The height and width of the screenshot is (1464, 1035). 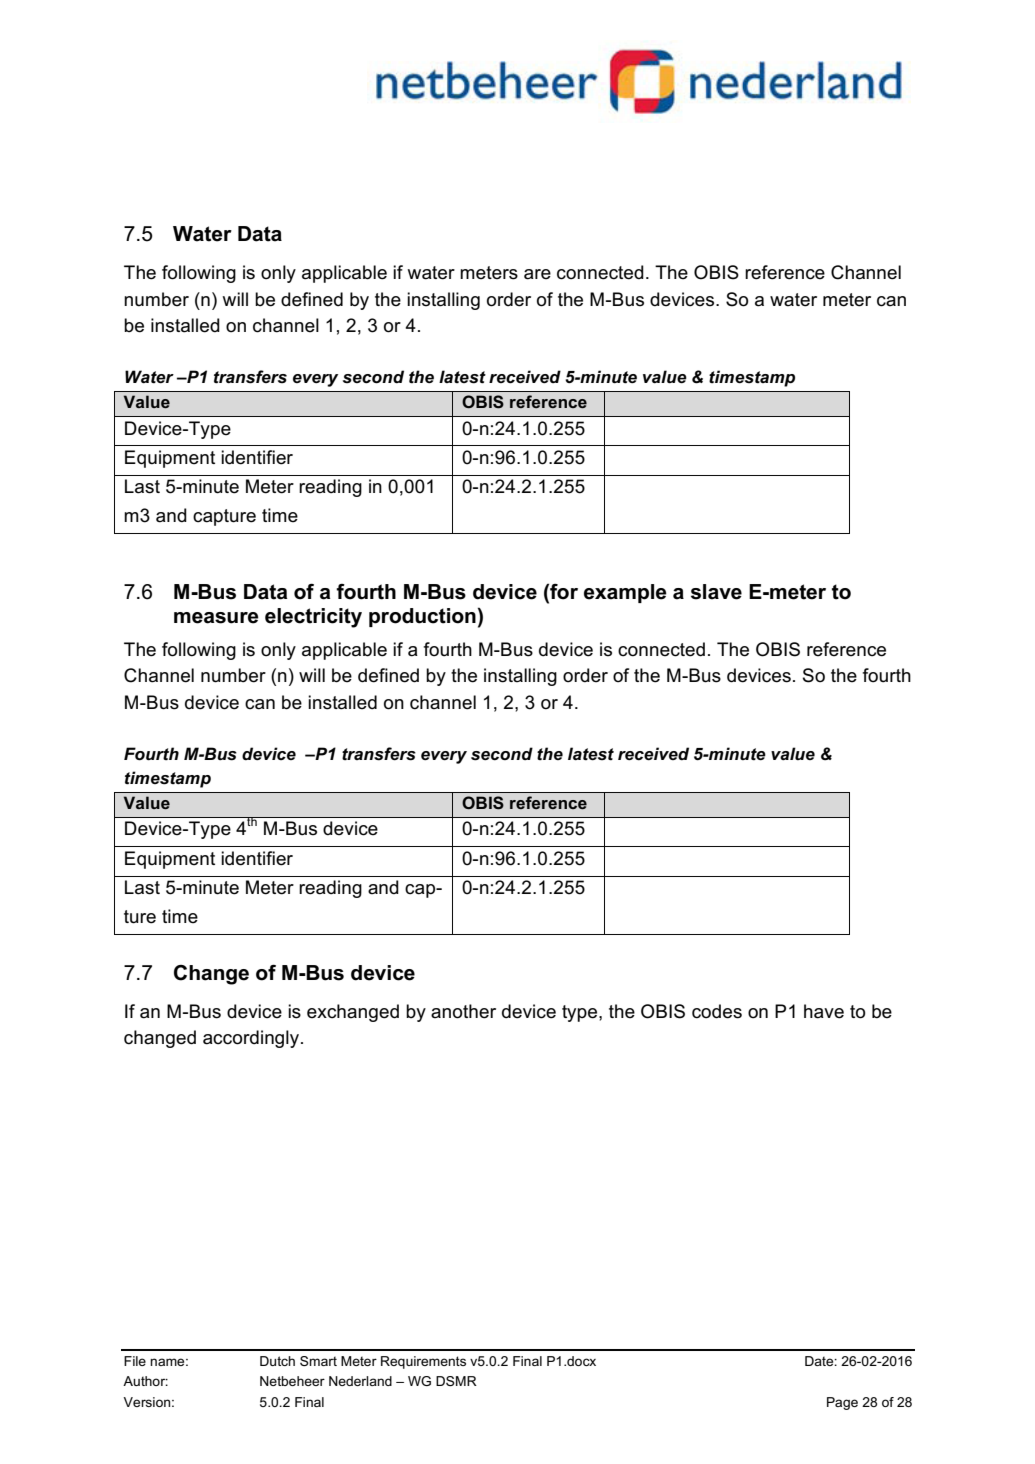 I want to click on another, so click(x=463, y=1011).
